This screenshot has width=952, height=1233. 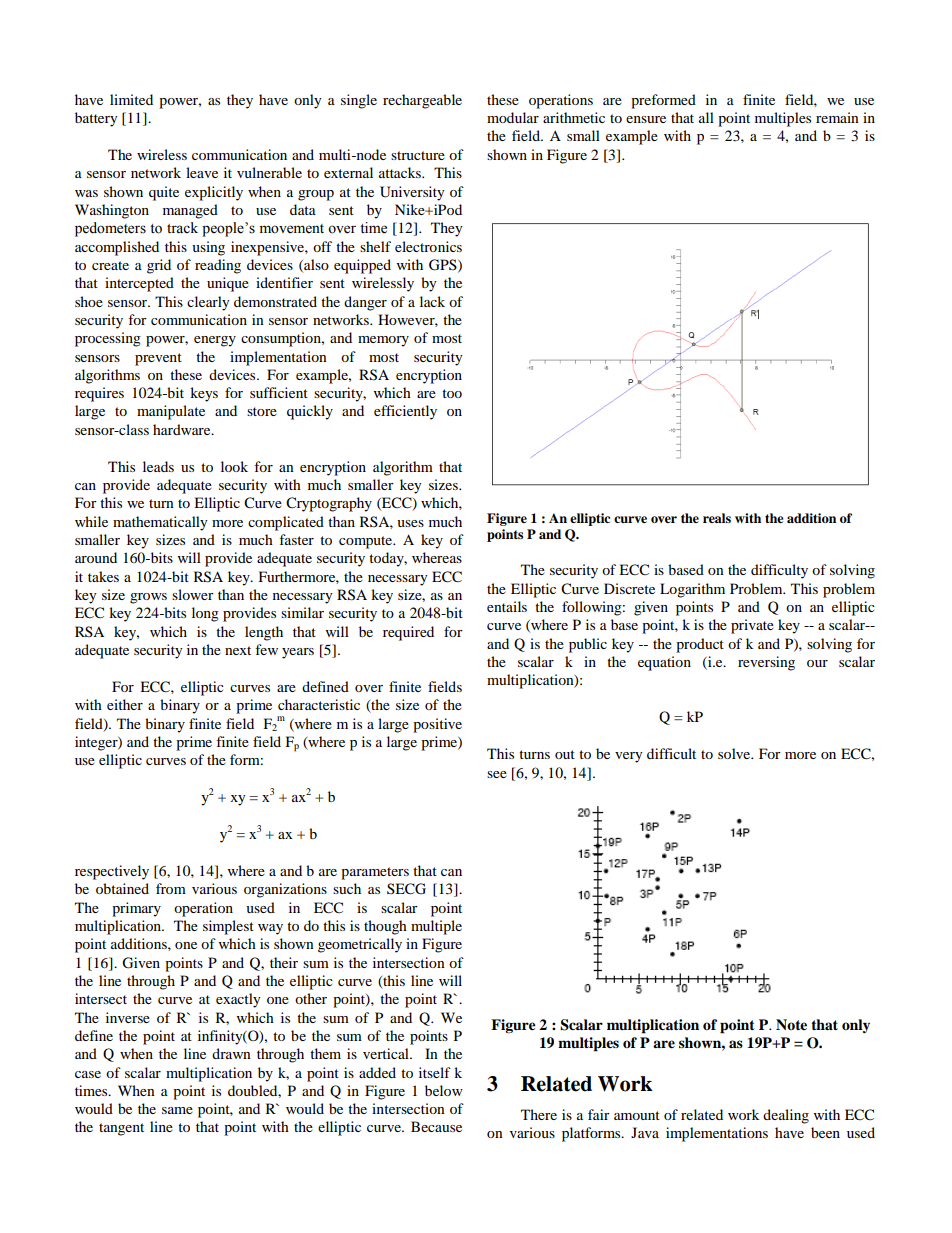 I want to click on limited, so click(x=131, y=99).
